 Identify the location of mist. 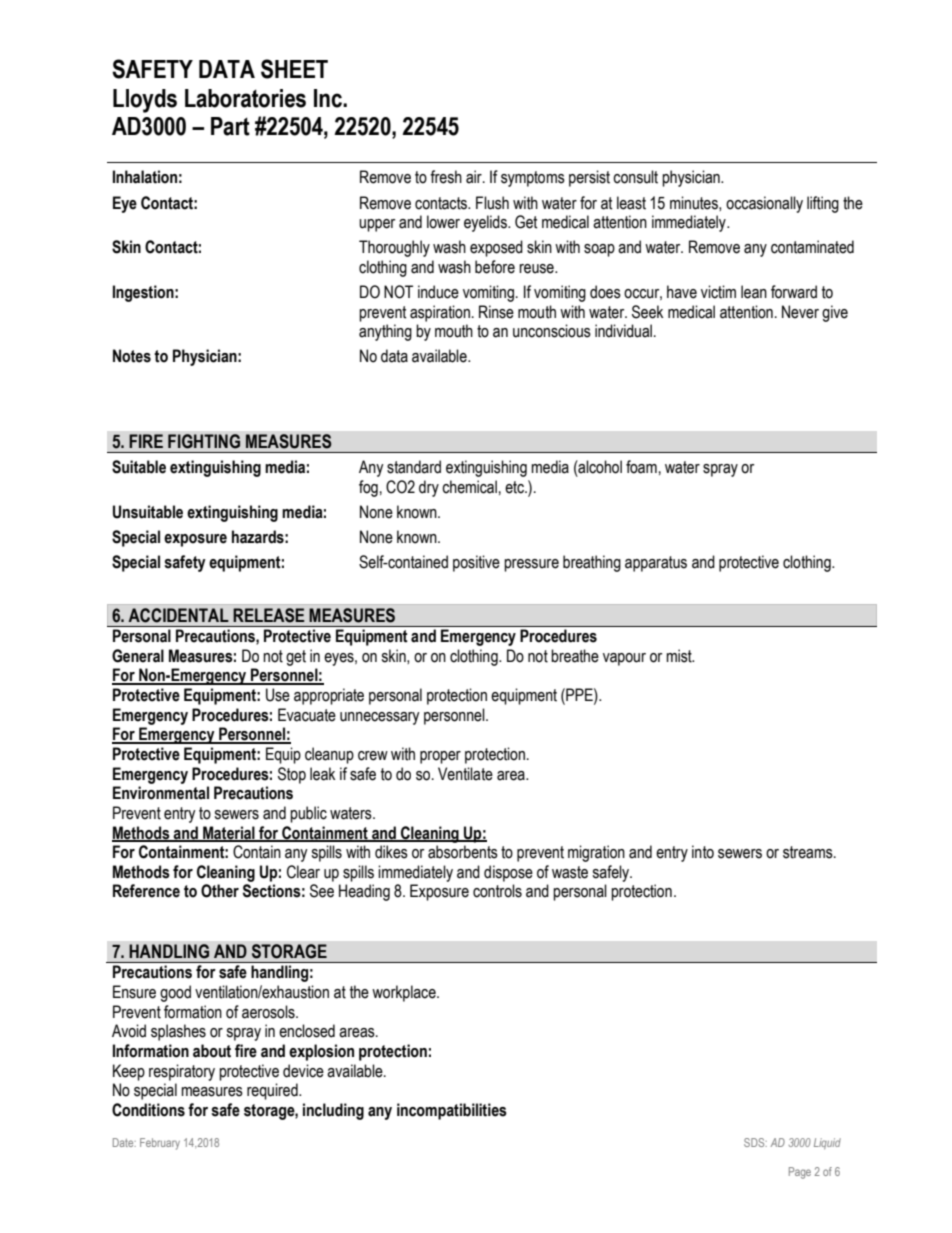
(680, 656).
